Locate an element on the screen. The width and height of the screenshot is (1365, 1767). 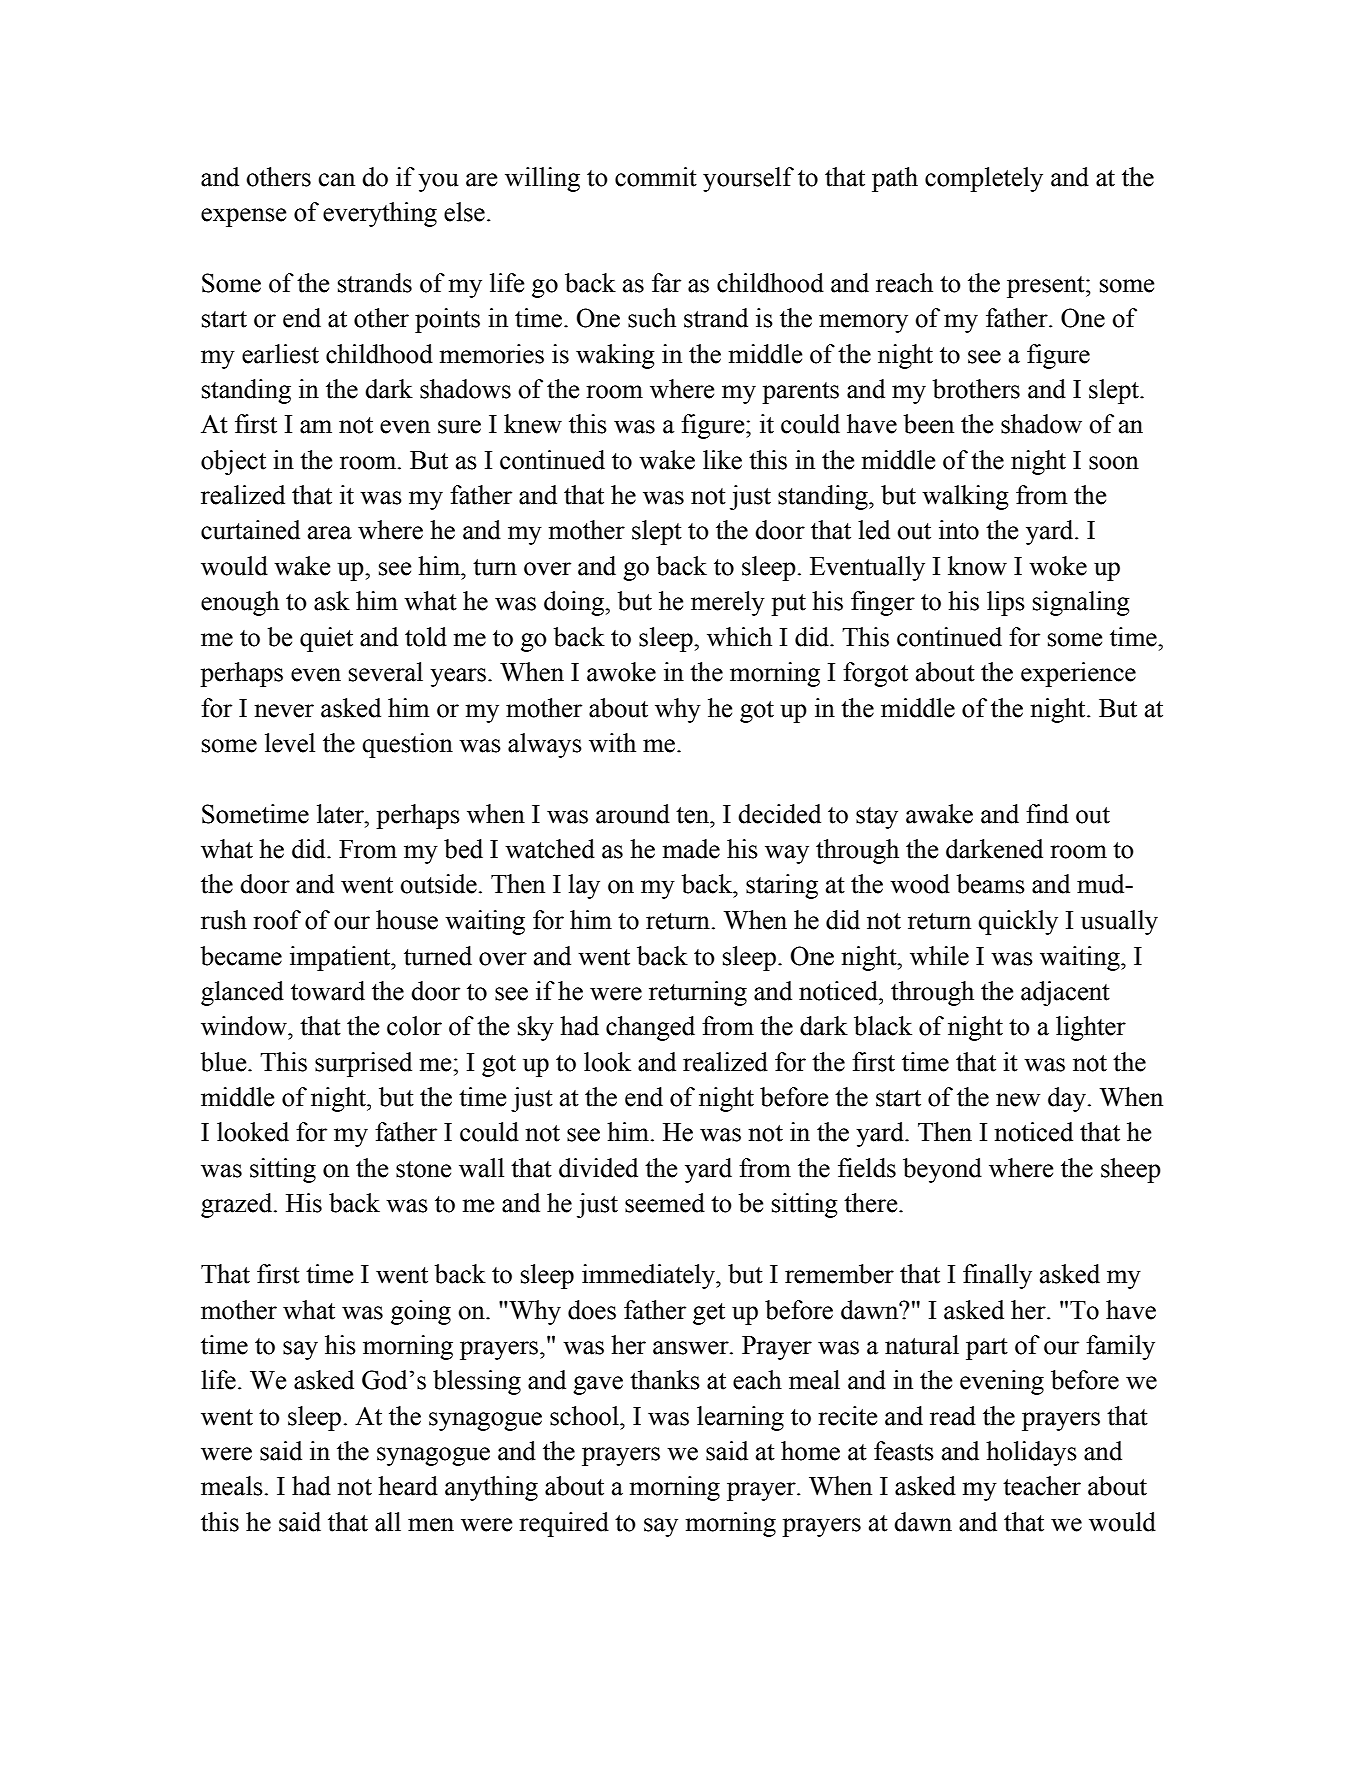
beams is located at coordinates (991, 884).
